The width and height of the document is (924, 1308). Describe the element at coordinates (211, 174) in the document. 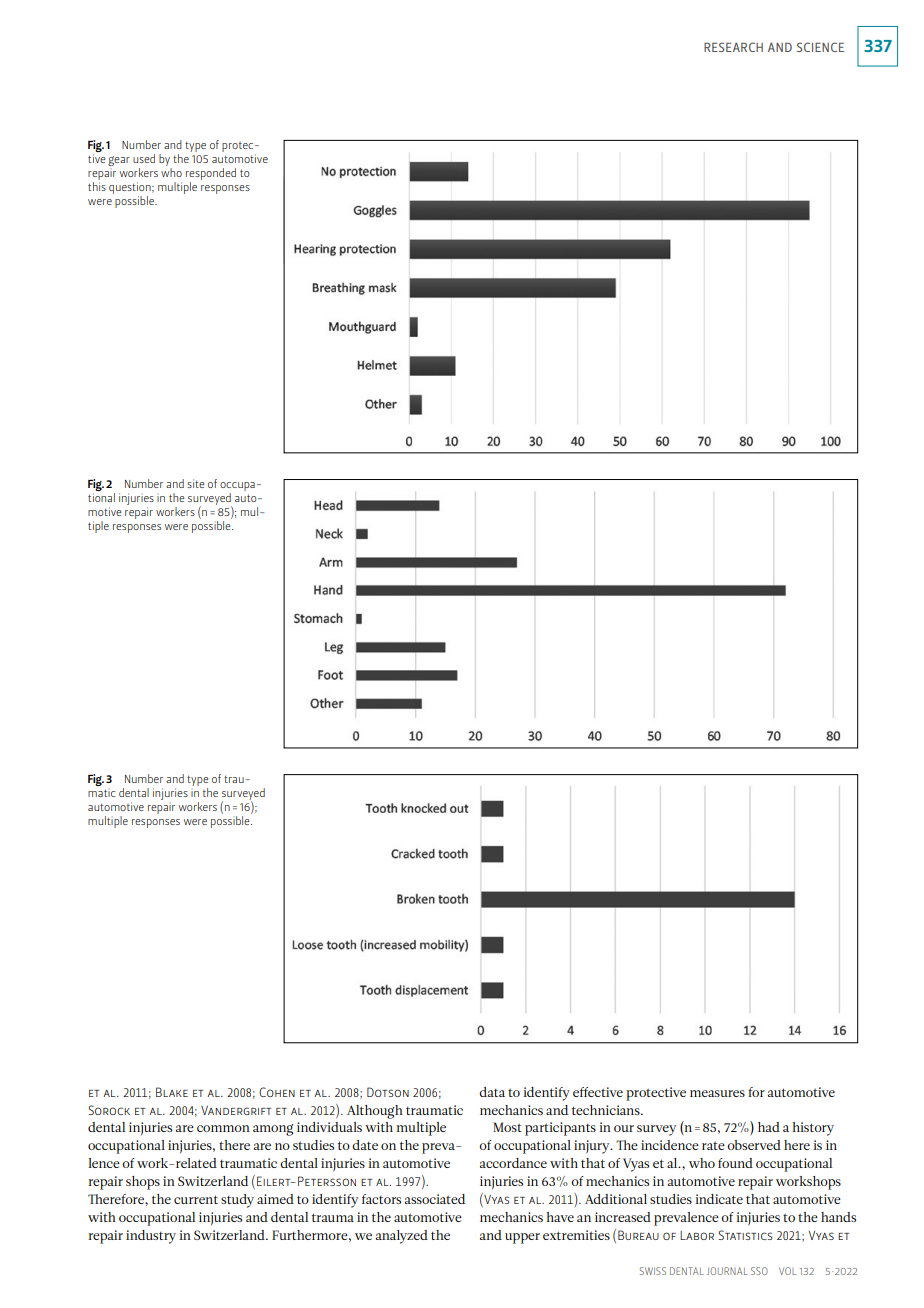

I see `responded` at that location.
